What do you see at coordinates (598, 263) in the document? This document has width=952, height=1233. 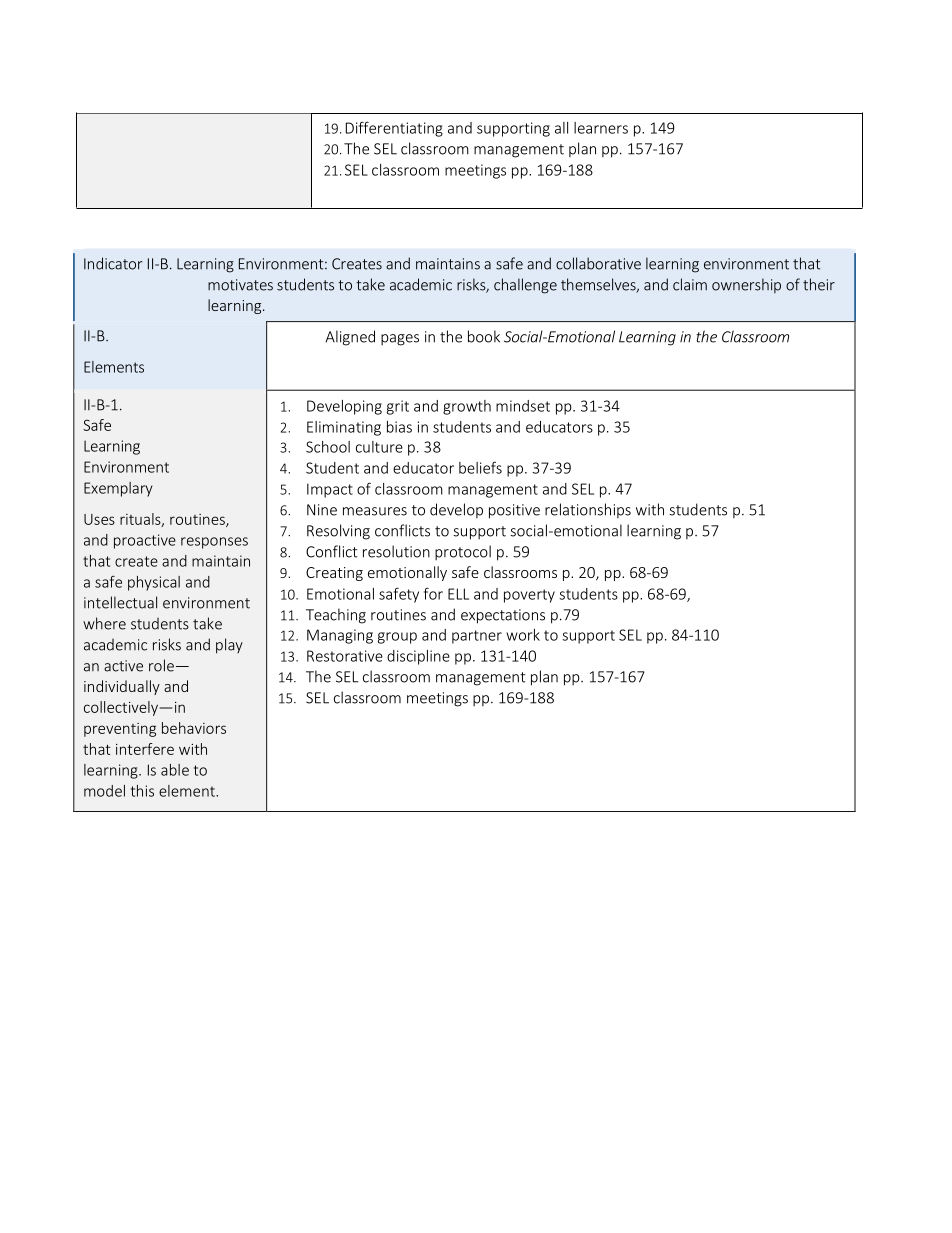 I see `collaborative` at bounding box center [598, 263].
